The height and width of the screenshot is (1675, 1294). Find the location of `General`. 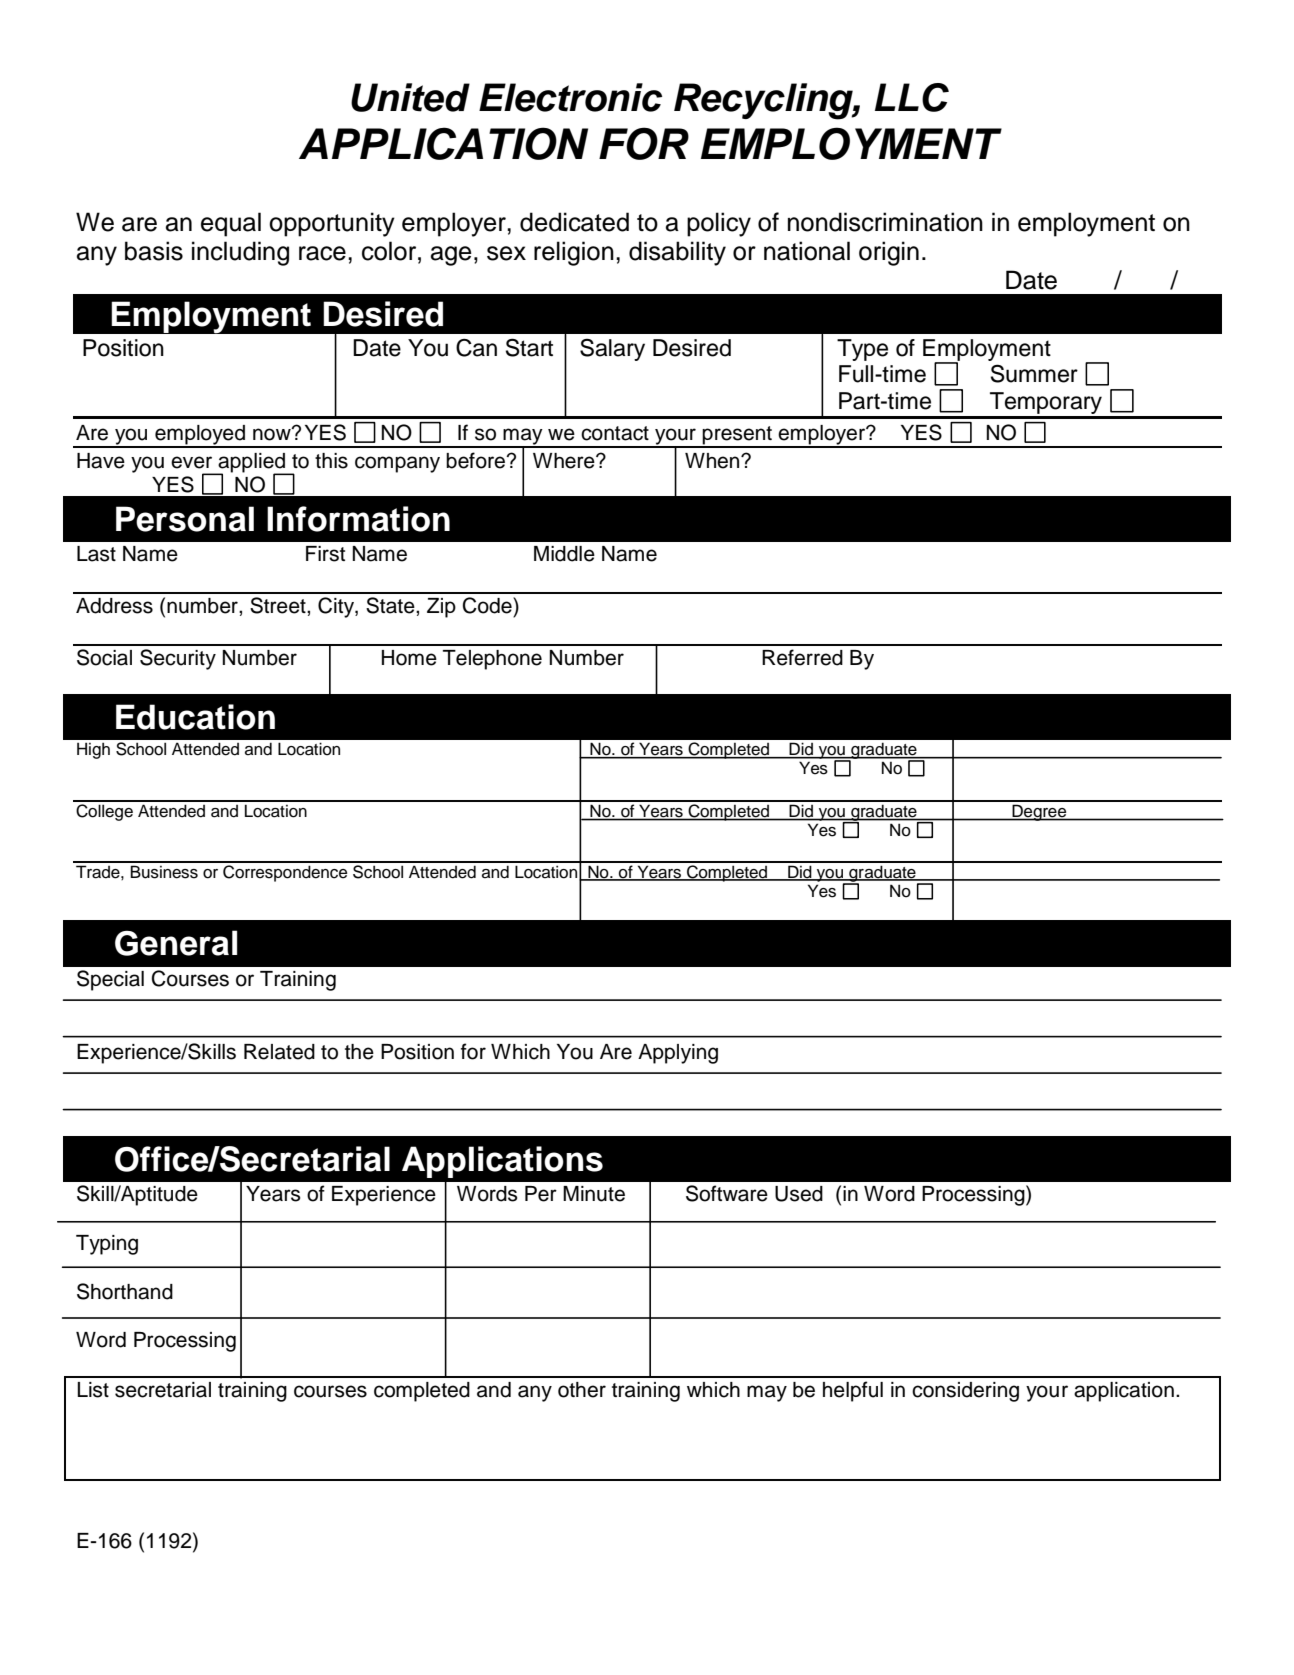

General is located at coordinates (176, 943).
